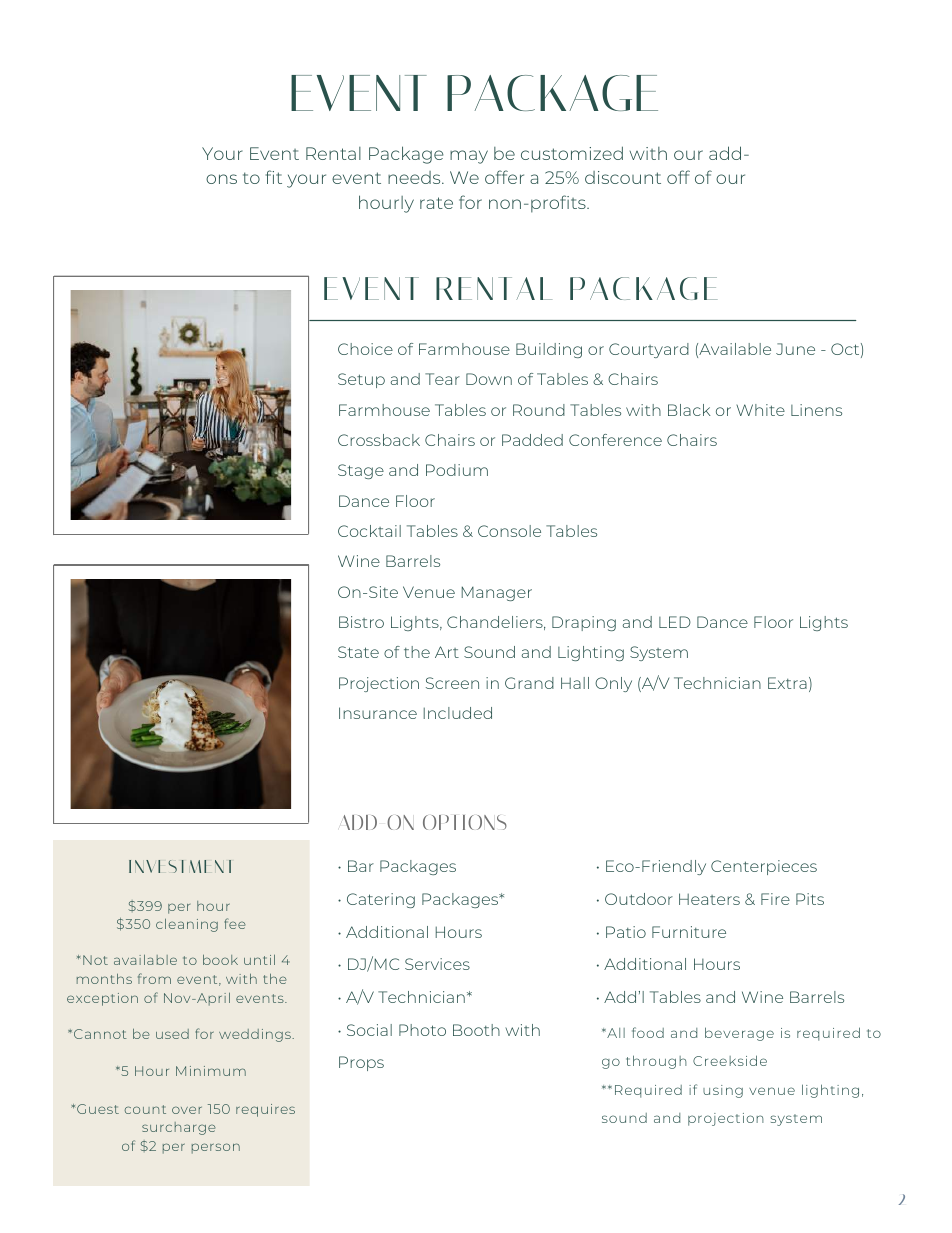 The height and width of the screenshot is (1233, 952). Describe the element at coordinates (675, 622) in the screenshot. I see `LED` at that location.
